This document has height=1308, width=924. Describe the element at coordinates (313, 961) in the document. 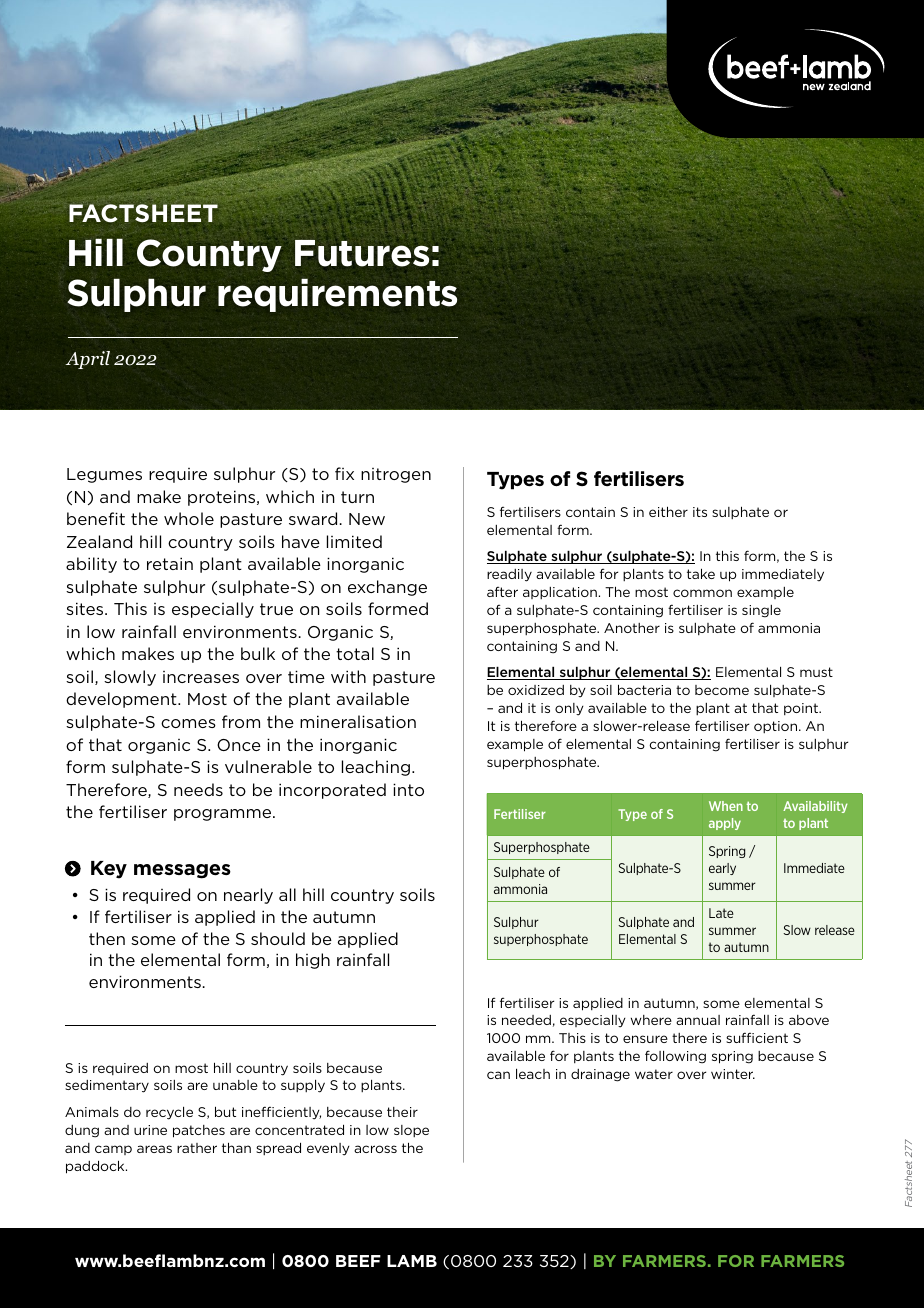

I see `high` at that location.
